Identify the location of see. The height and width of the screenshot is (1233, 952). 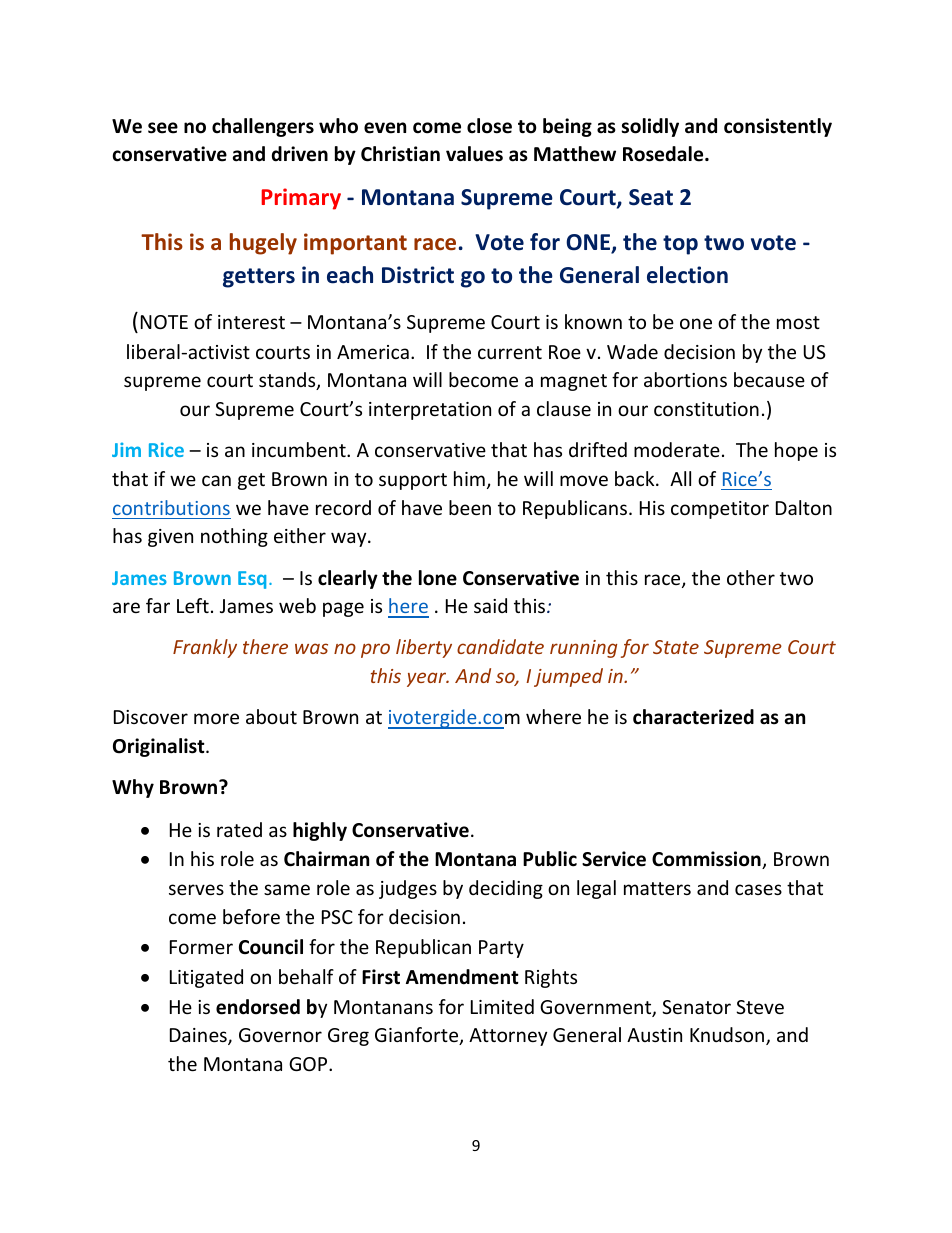
(163, 128).
